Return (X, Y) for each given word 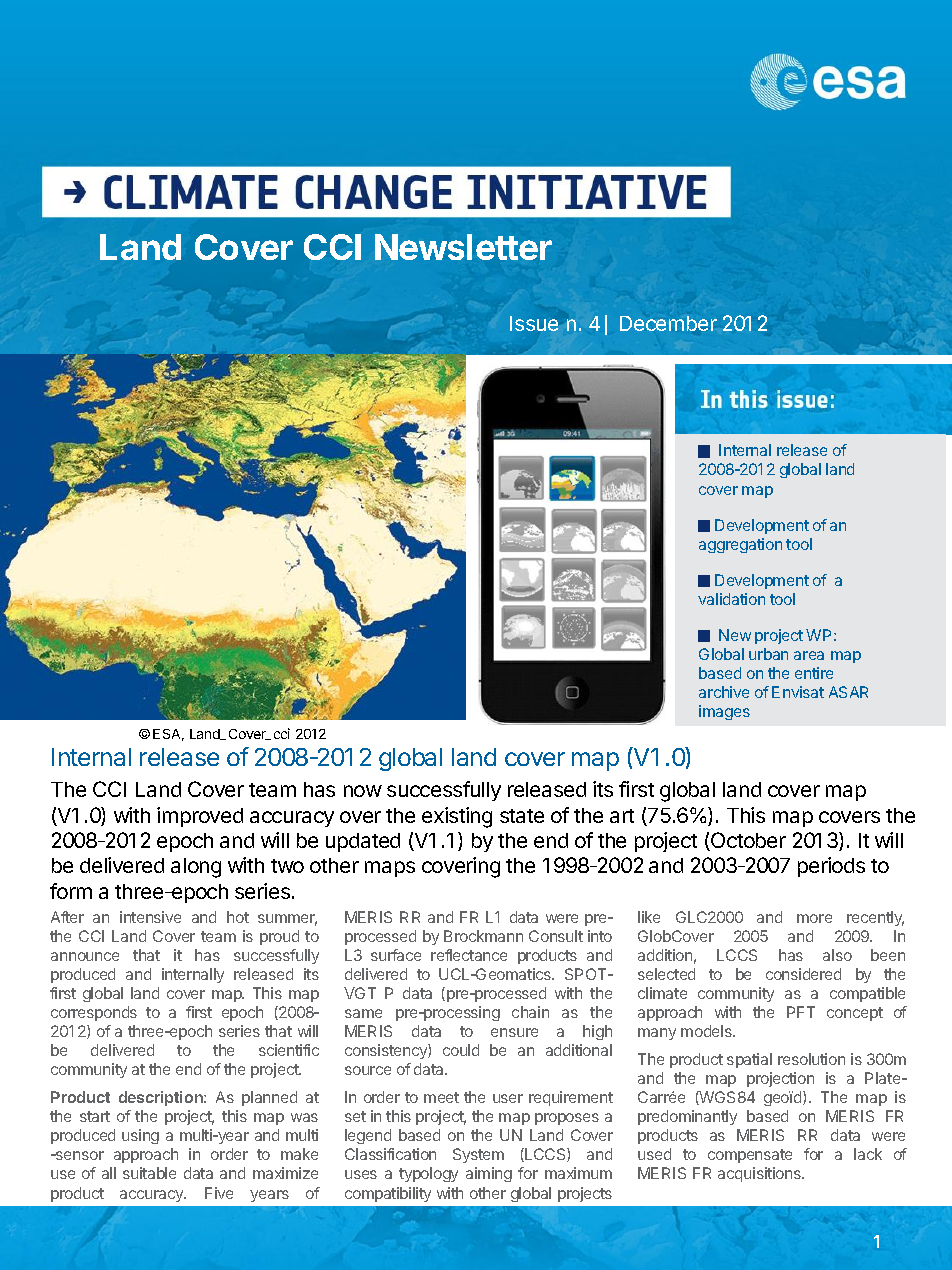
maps (390, 869)
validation (731, 599)
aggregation (740, 545)
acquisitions (760, 1174)
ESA (168, 735)
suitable (149, 1173)
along (196, 868)
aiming (489, 1174)
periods (831, 867)
